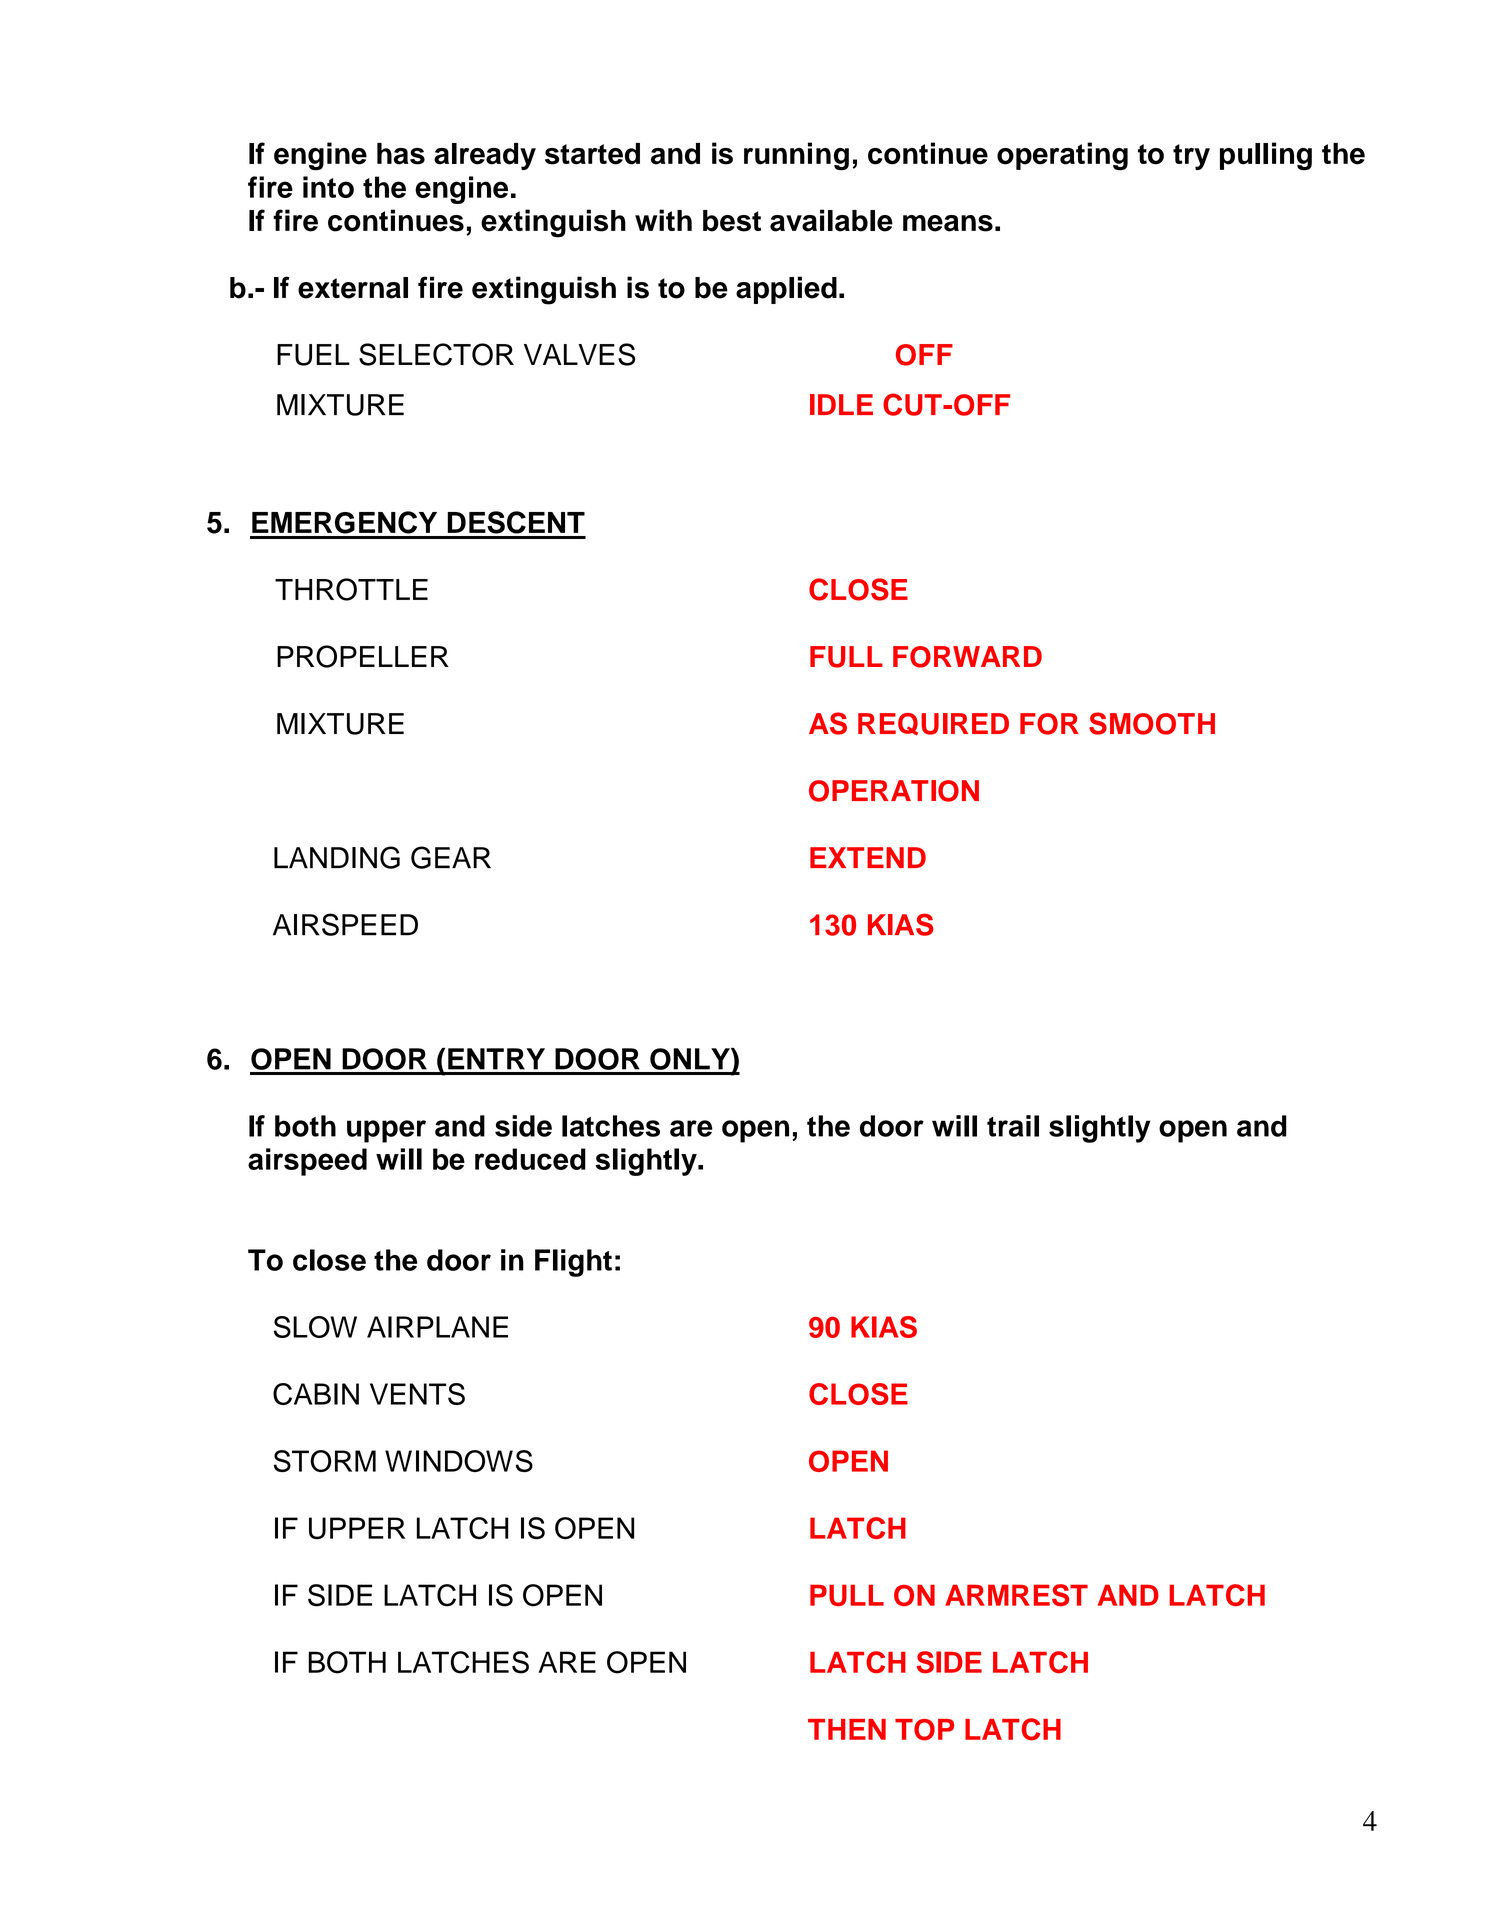 The image size is (1487, 1924). I want to click on operating, so click(1062, 156).
